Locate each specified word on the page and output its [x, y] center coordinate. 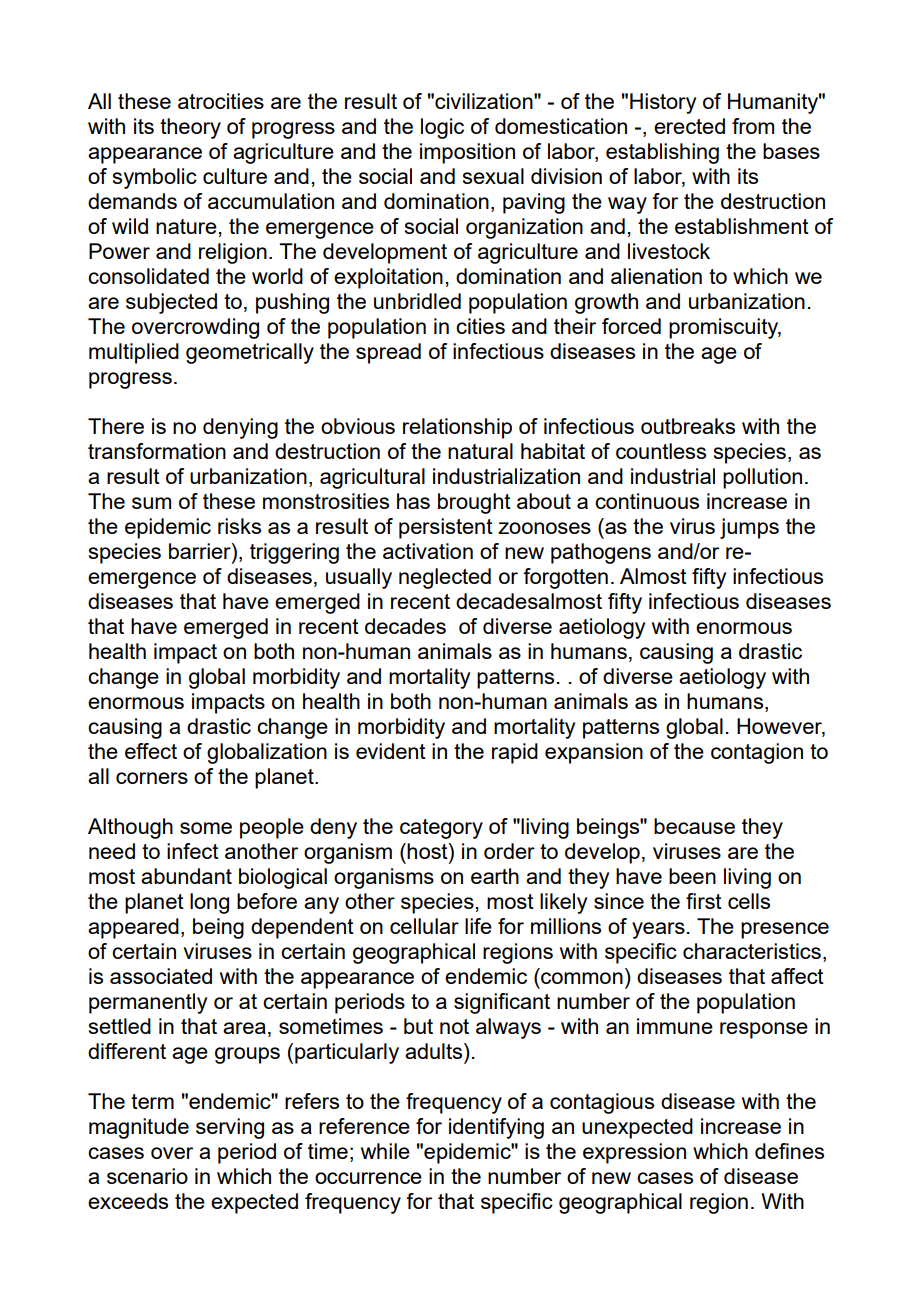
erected [689, 126]
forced [631, 326]
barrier [201, 551]
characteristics [752, 951]
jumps [749, 528]
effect [151, 751]
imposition [467, 153]
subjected [171, 303]
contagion [757, 753]
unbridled [417, 301]
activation [428, 551]
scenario [147, 1176]
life [478, 926]
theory [190, 128]
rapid [515, 753]
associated [161, 976]
